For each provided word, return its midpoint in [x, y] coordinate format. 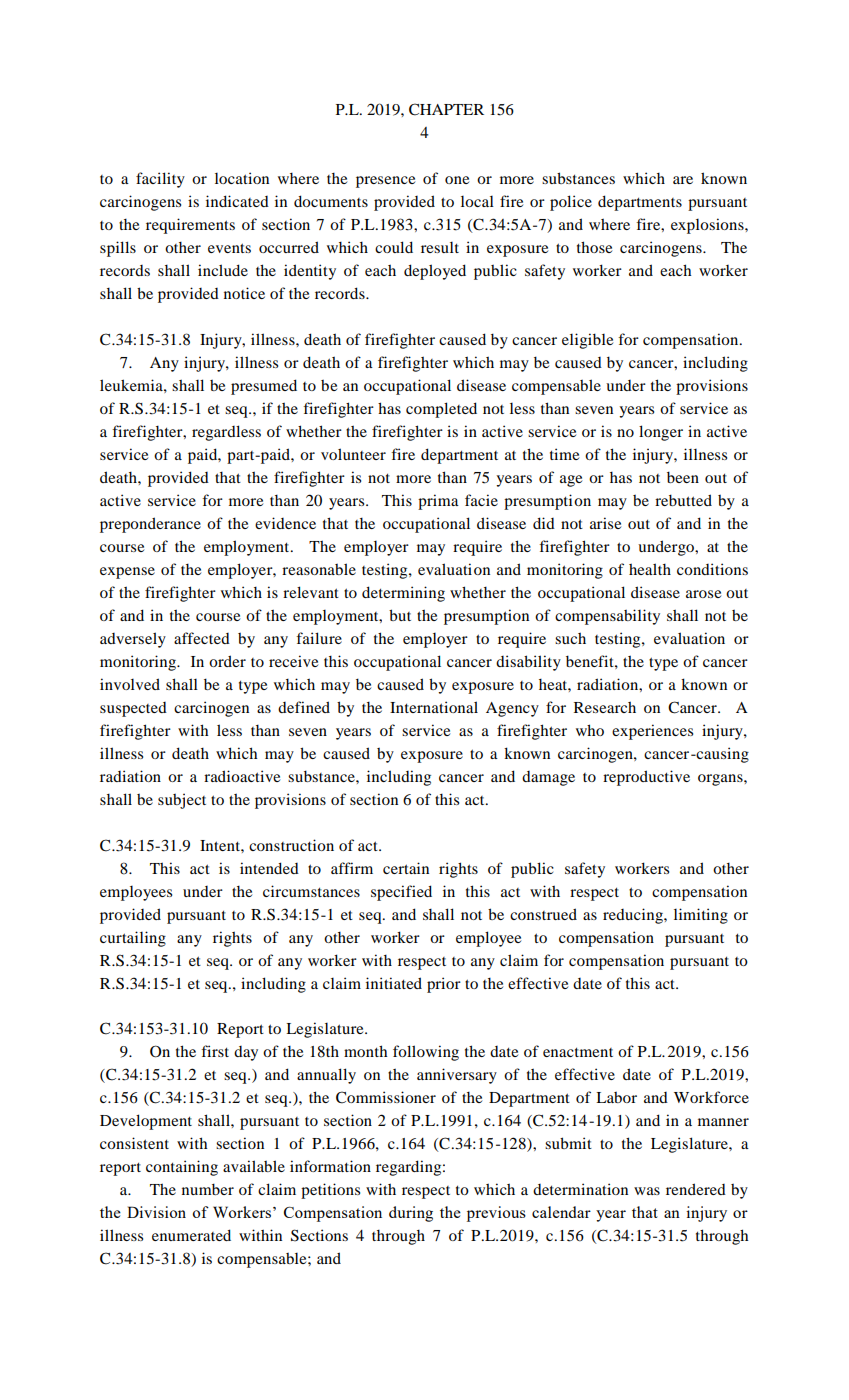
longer [661, 433]
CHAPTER [446, 109]
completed [441, 410]
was [647, 1191]
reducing [634, 916]
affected [202, 638]
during [411, 1214]
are [683, 180]
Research [605, 707]
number [208, 1189]
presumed [264, 387]
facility [160, 180]
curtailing [133, 939]
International [434, 707]
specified [401, 893]
